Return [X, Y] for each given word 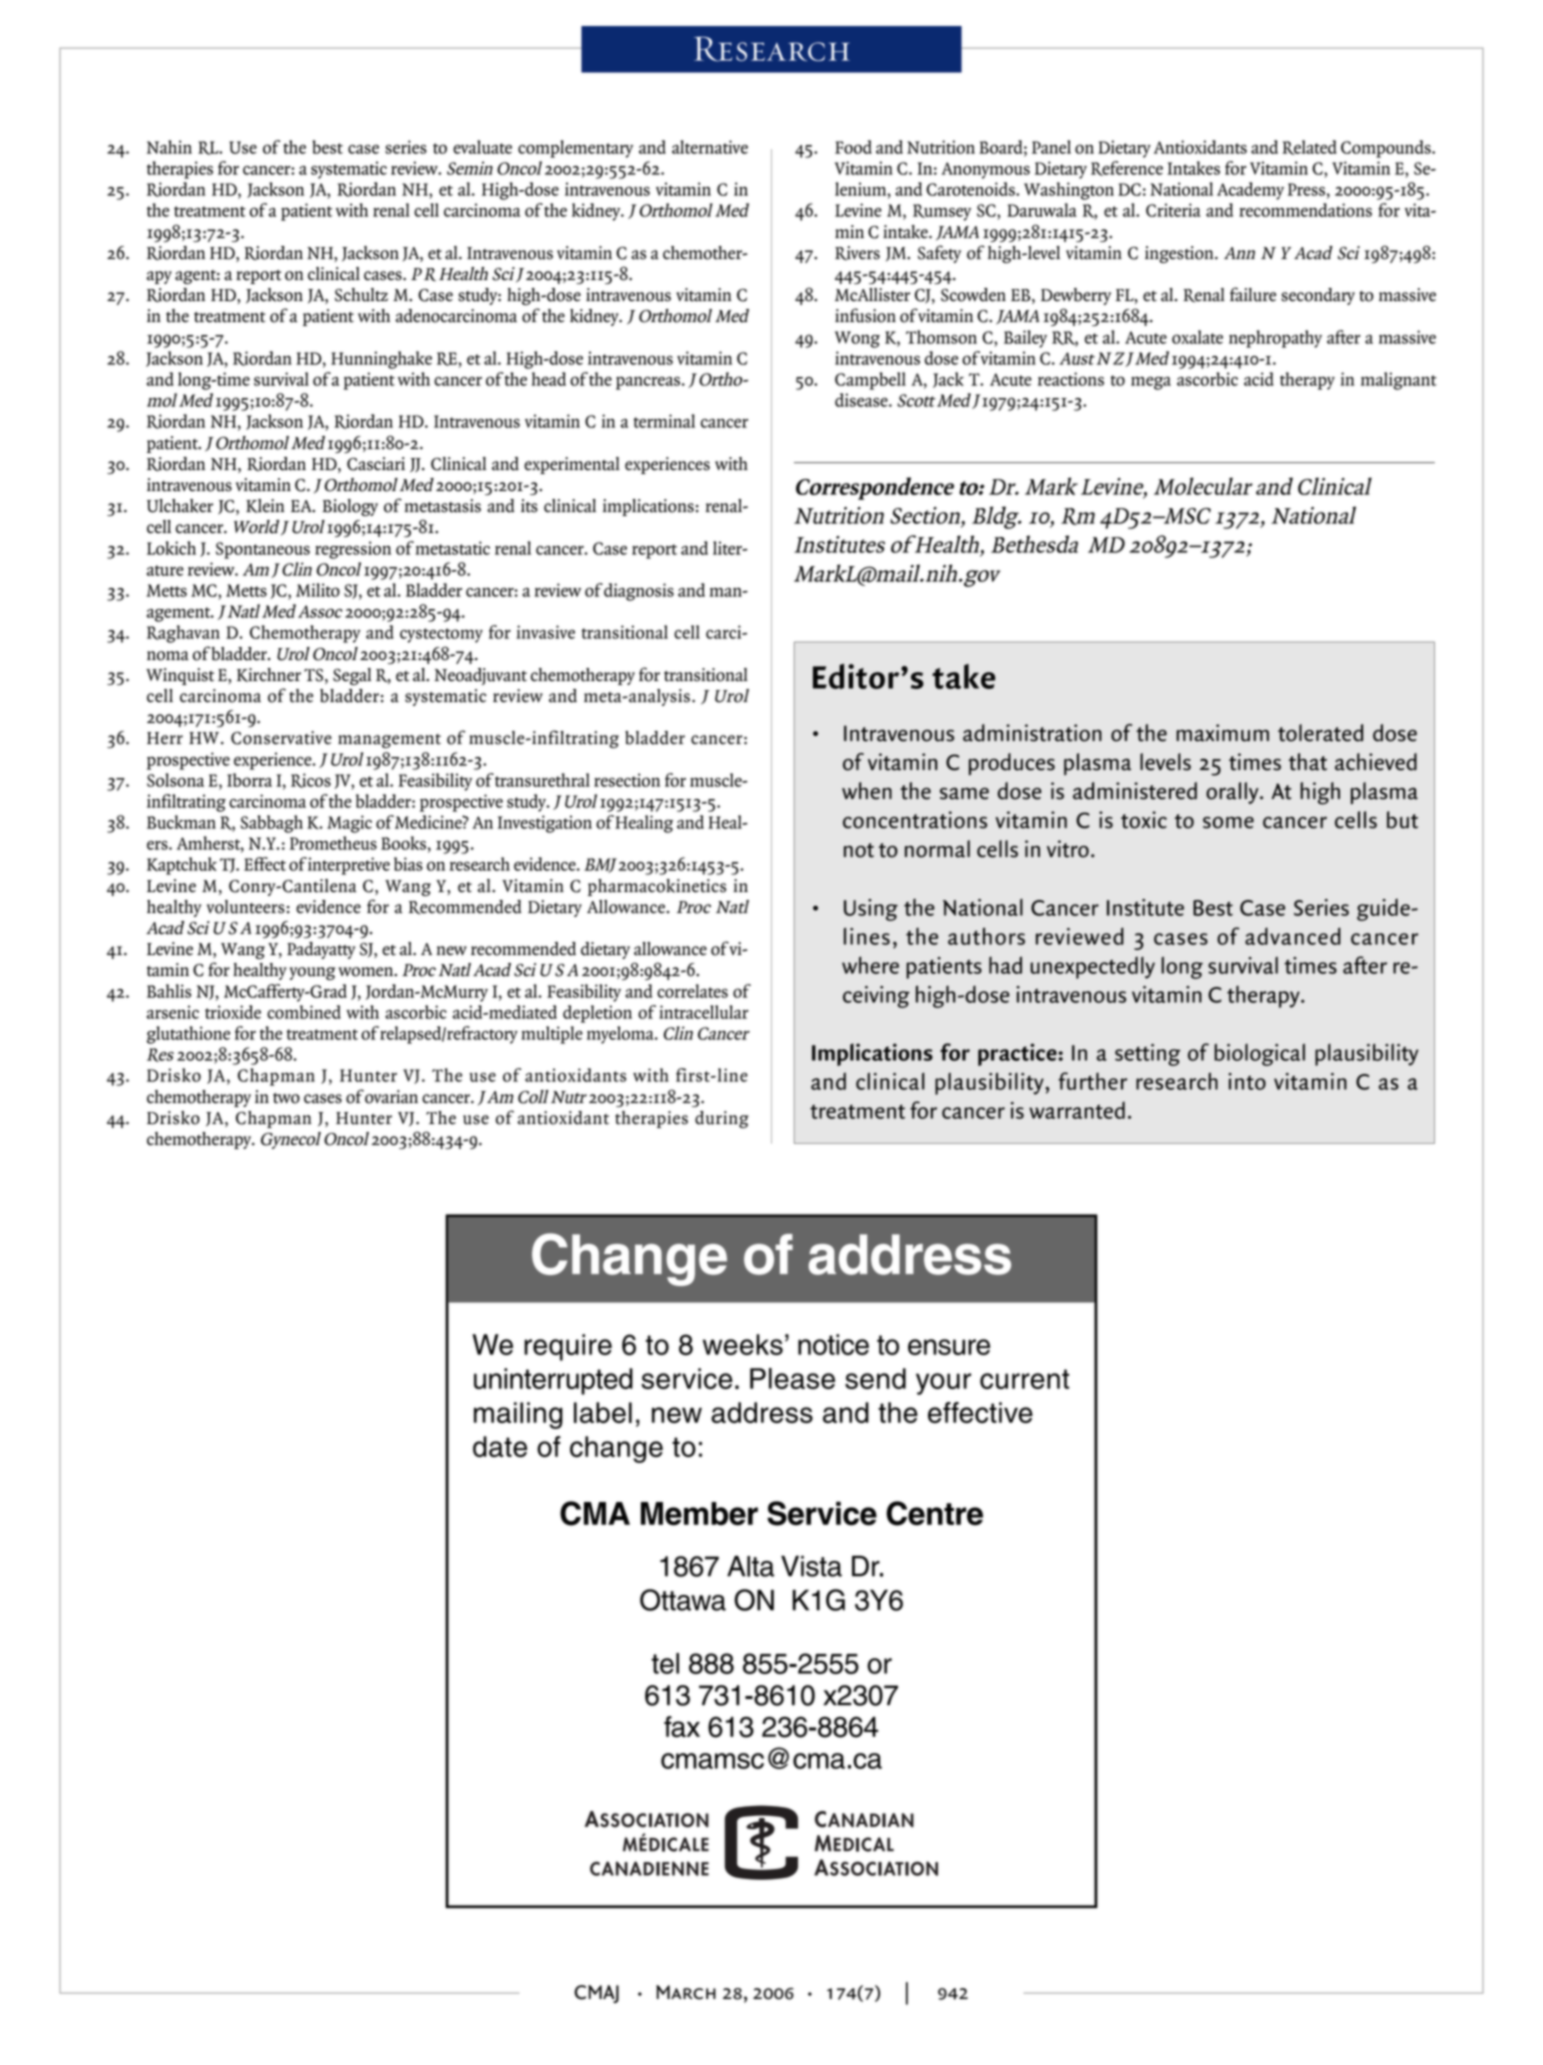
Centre [934, 1513]
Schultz [361, 295]
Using [871, 910]
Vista [811, 1566]
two [286, 1098]
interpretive [349, 866]
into [1247, 1081]
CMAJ [596, 1994]
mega [1151, 383]
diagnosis [639, 592]
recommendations [1305, 210]
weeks [743, 1344]
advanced [1293, 936]
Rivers [857, 253]
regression [353, 550]
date [500, 1446]
